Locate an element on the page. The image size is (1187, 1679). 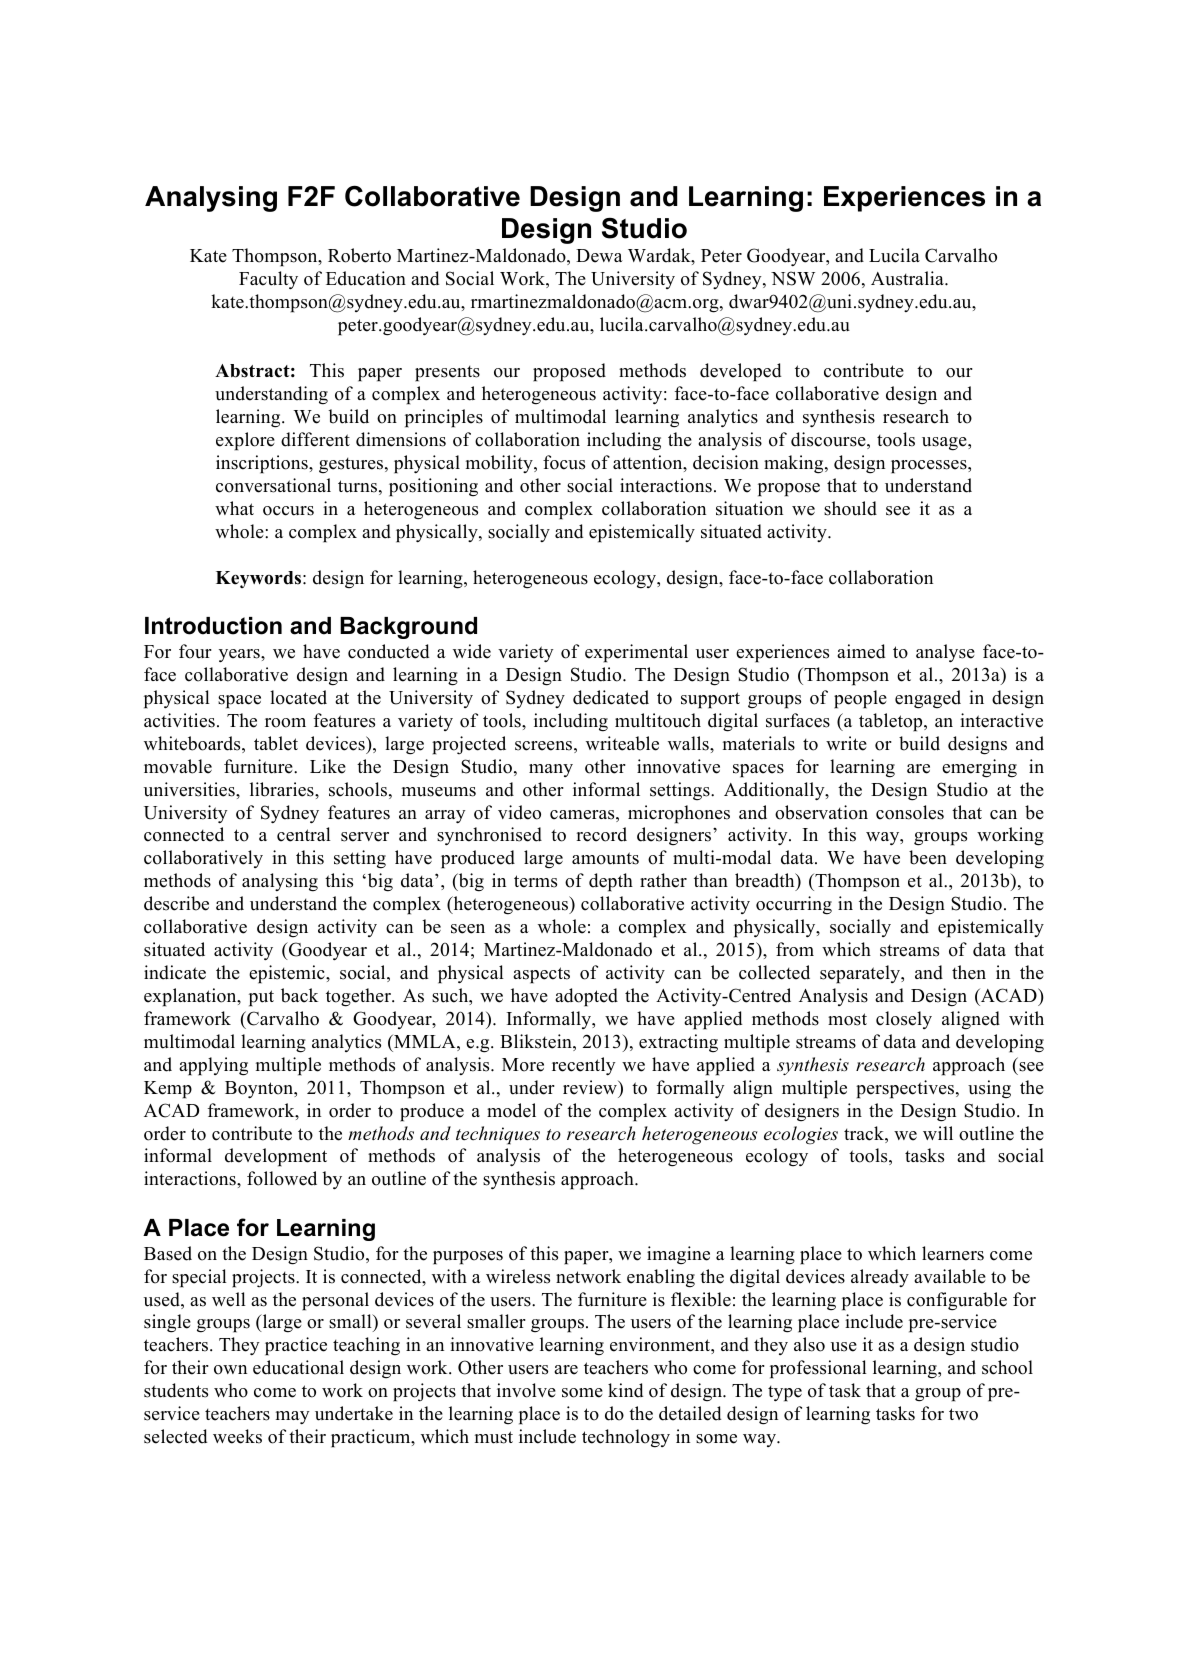
may is located at coordinates (293, 1417).
